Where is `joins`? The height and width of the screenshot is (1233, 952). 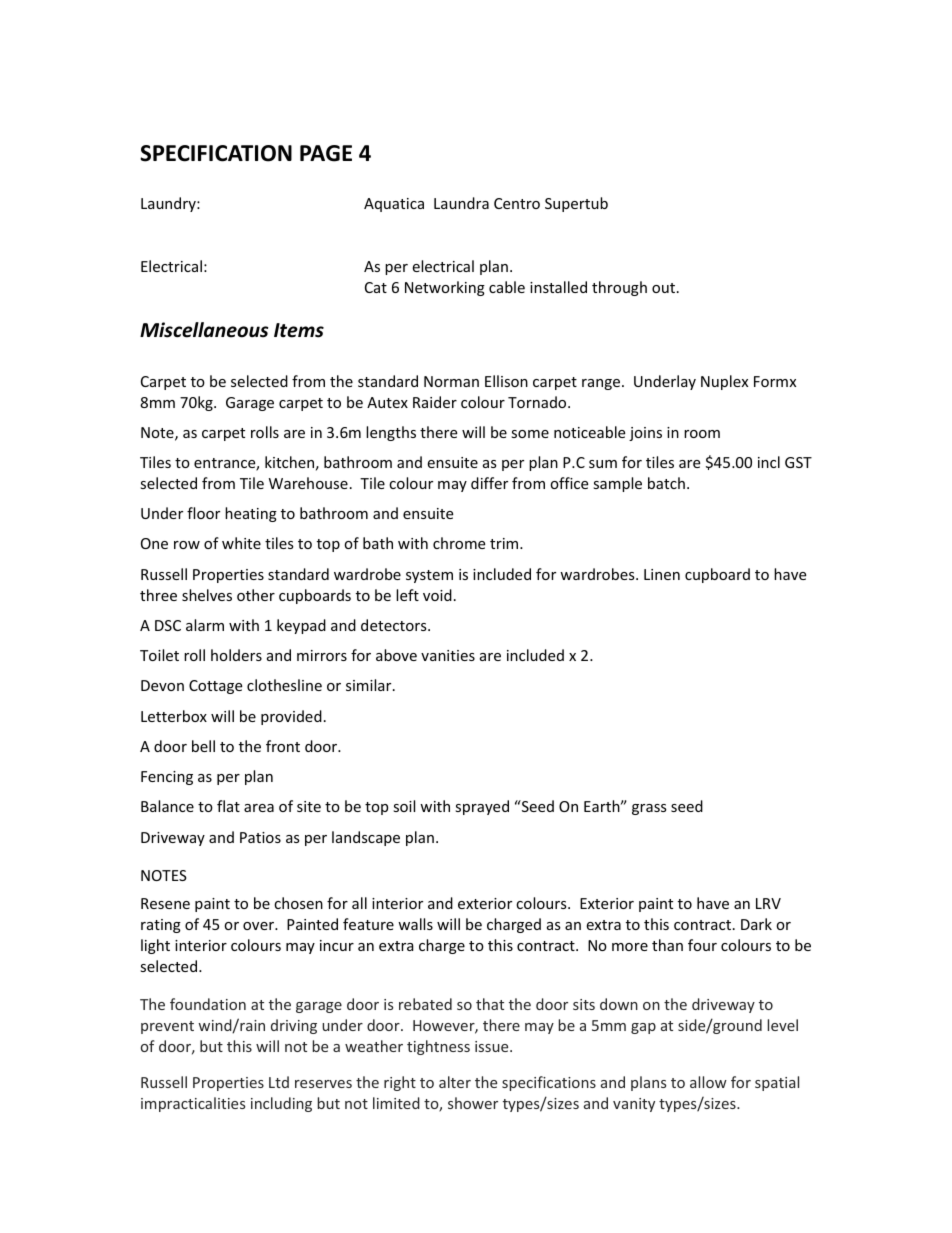 joins is located at coordinates (645, 434).
